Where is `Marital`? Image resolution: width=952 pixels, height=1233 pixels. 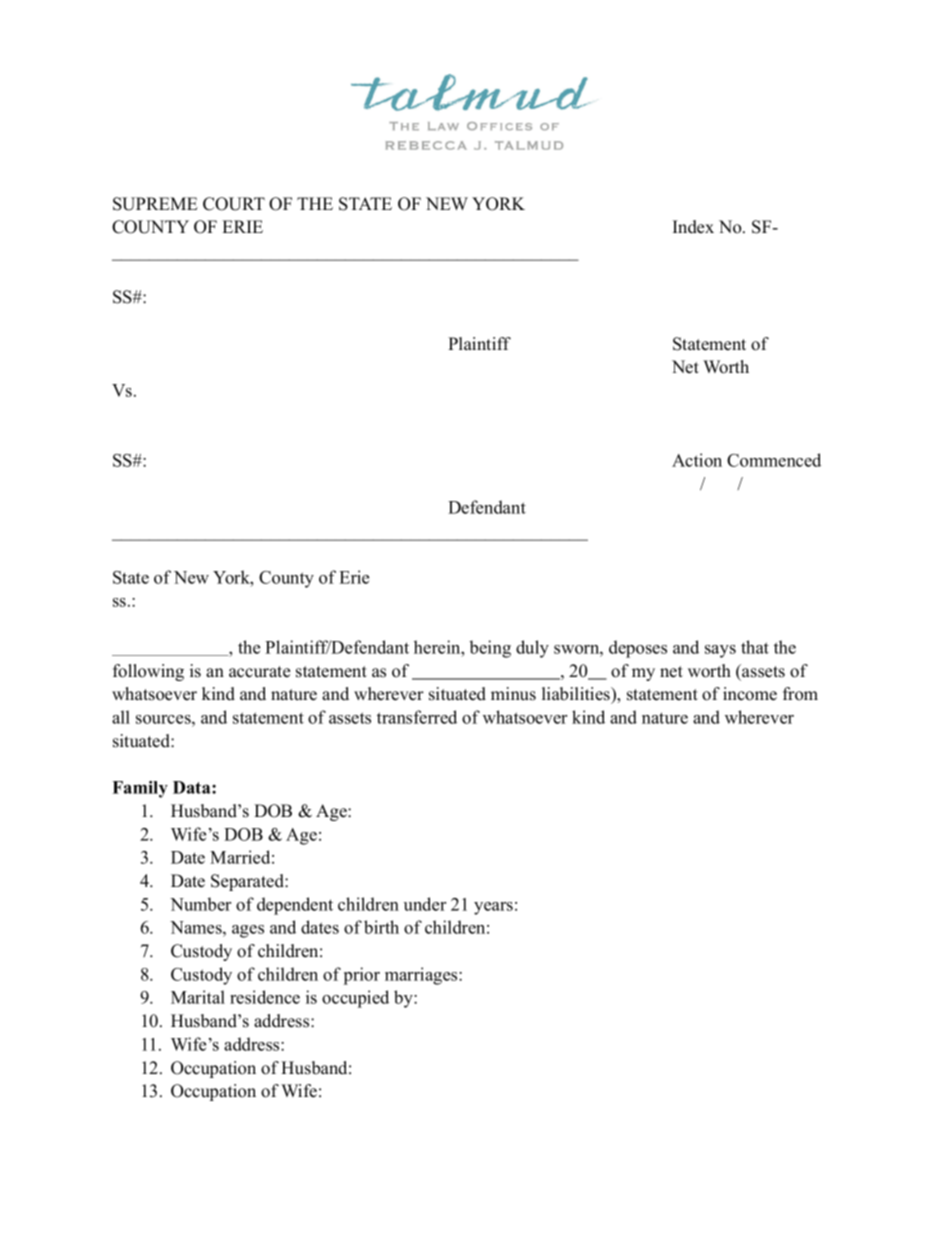
Marital is located at coordinates (198, 997).
